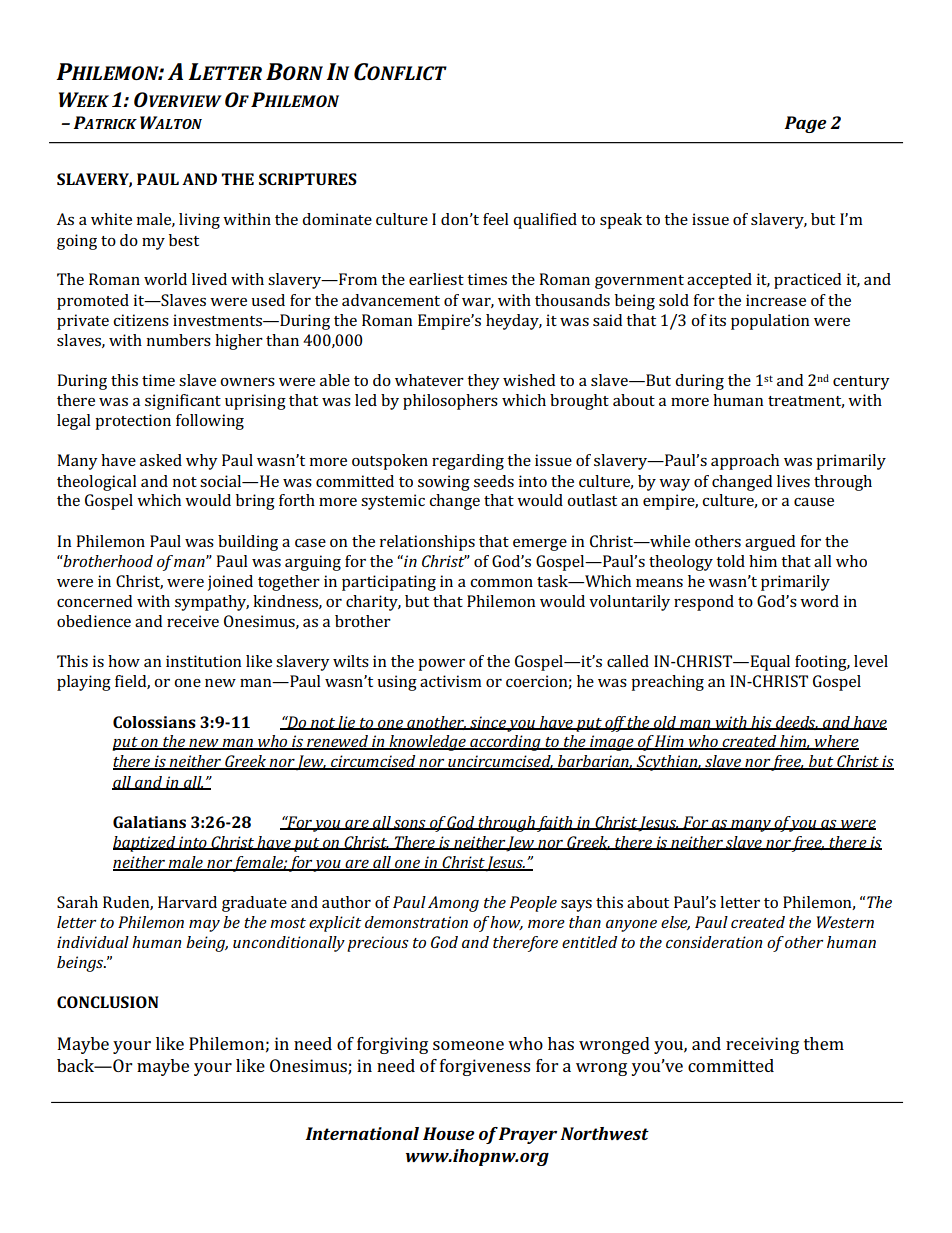  Describe the element at coordinates (762, 1045) in the image. I see `receiving` at that location.
